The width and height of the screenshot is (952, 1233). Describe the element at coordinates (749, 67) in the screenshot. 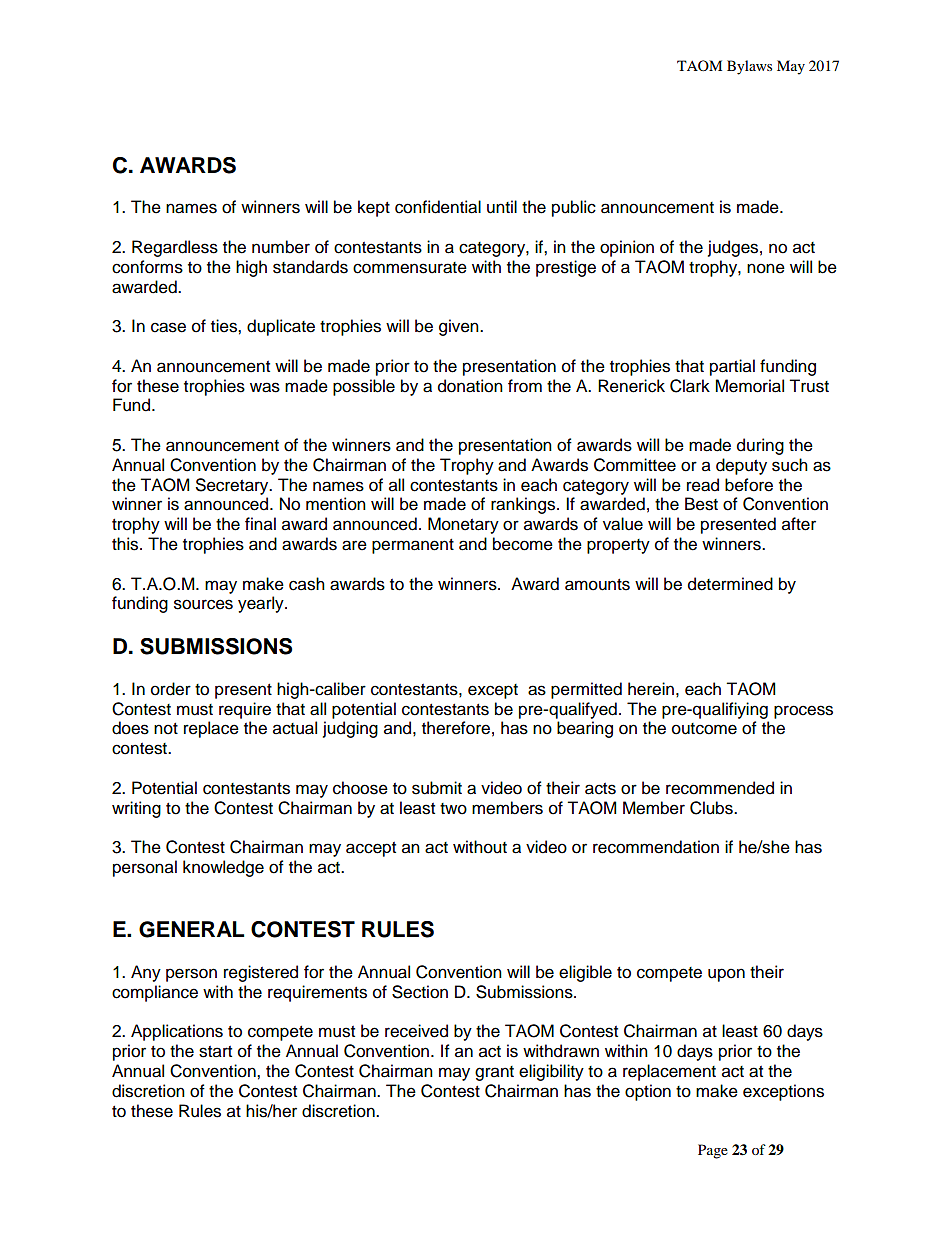

I see `Bylaws` at that location.
